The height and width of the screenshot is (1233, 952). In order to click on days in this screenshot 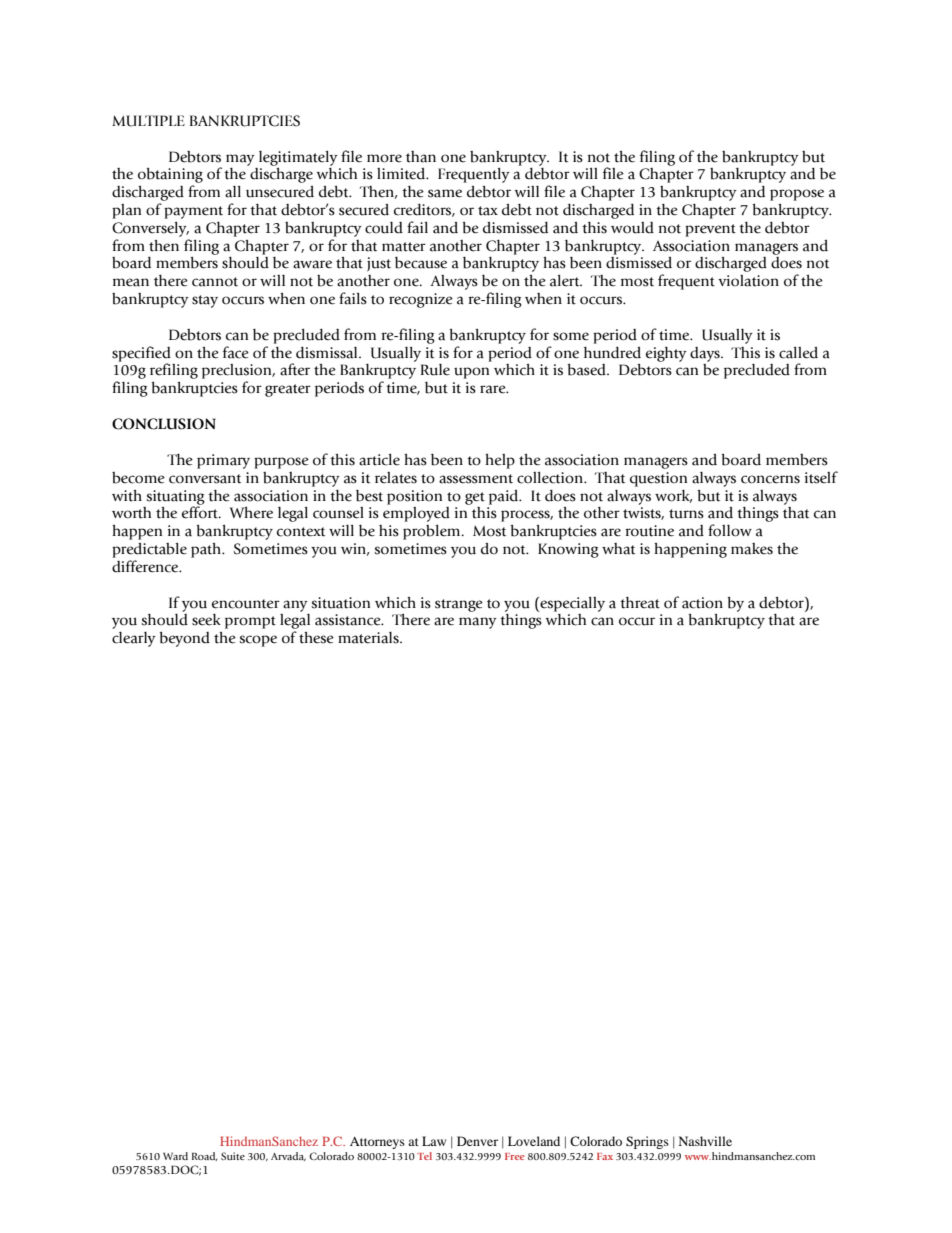, I will do `click(706, 354)`.
